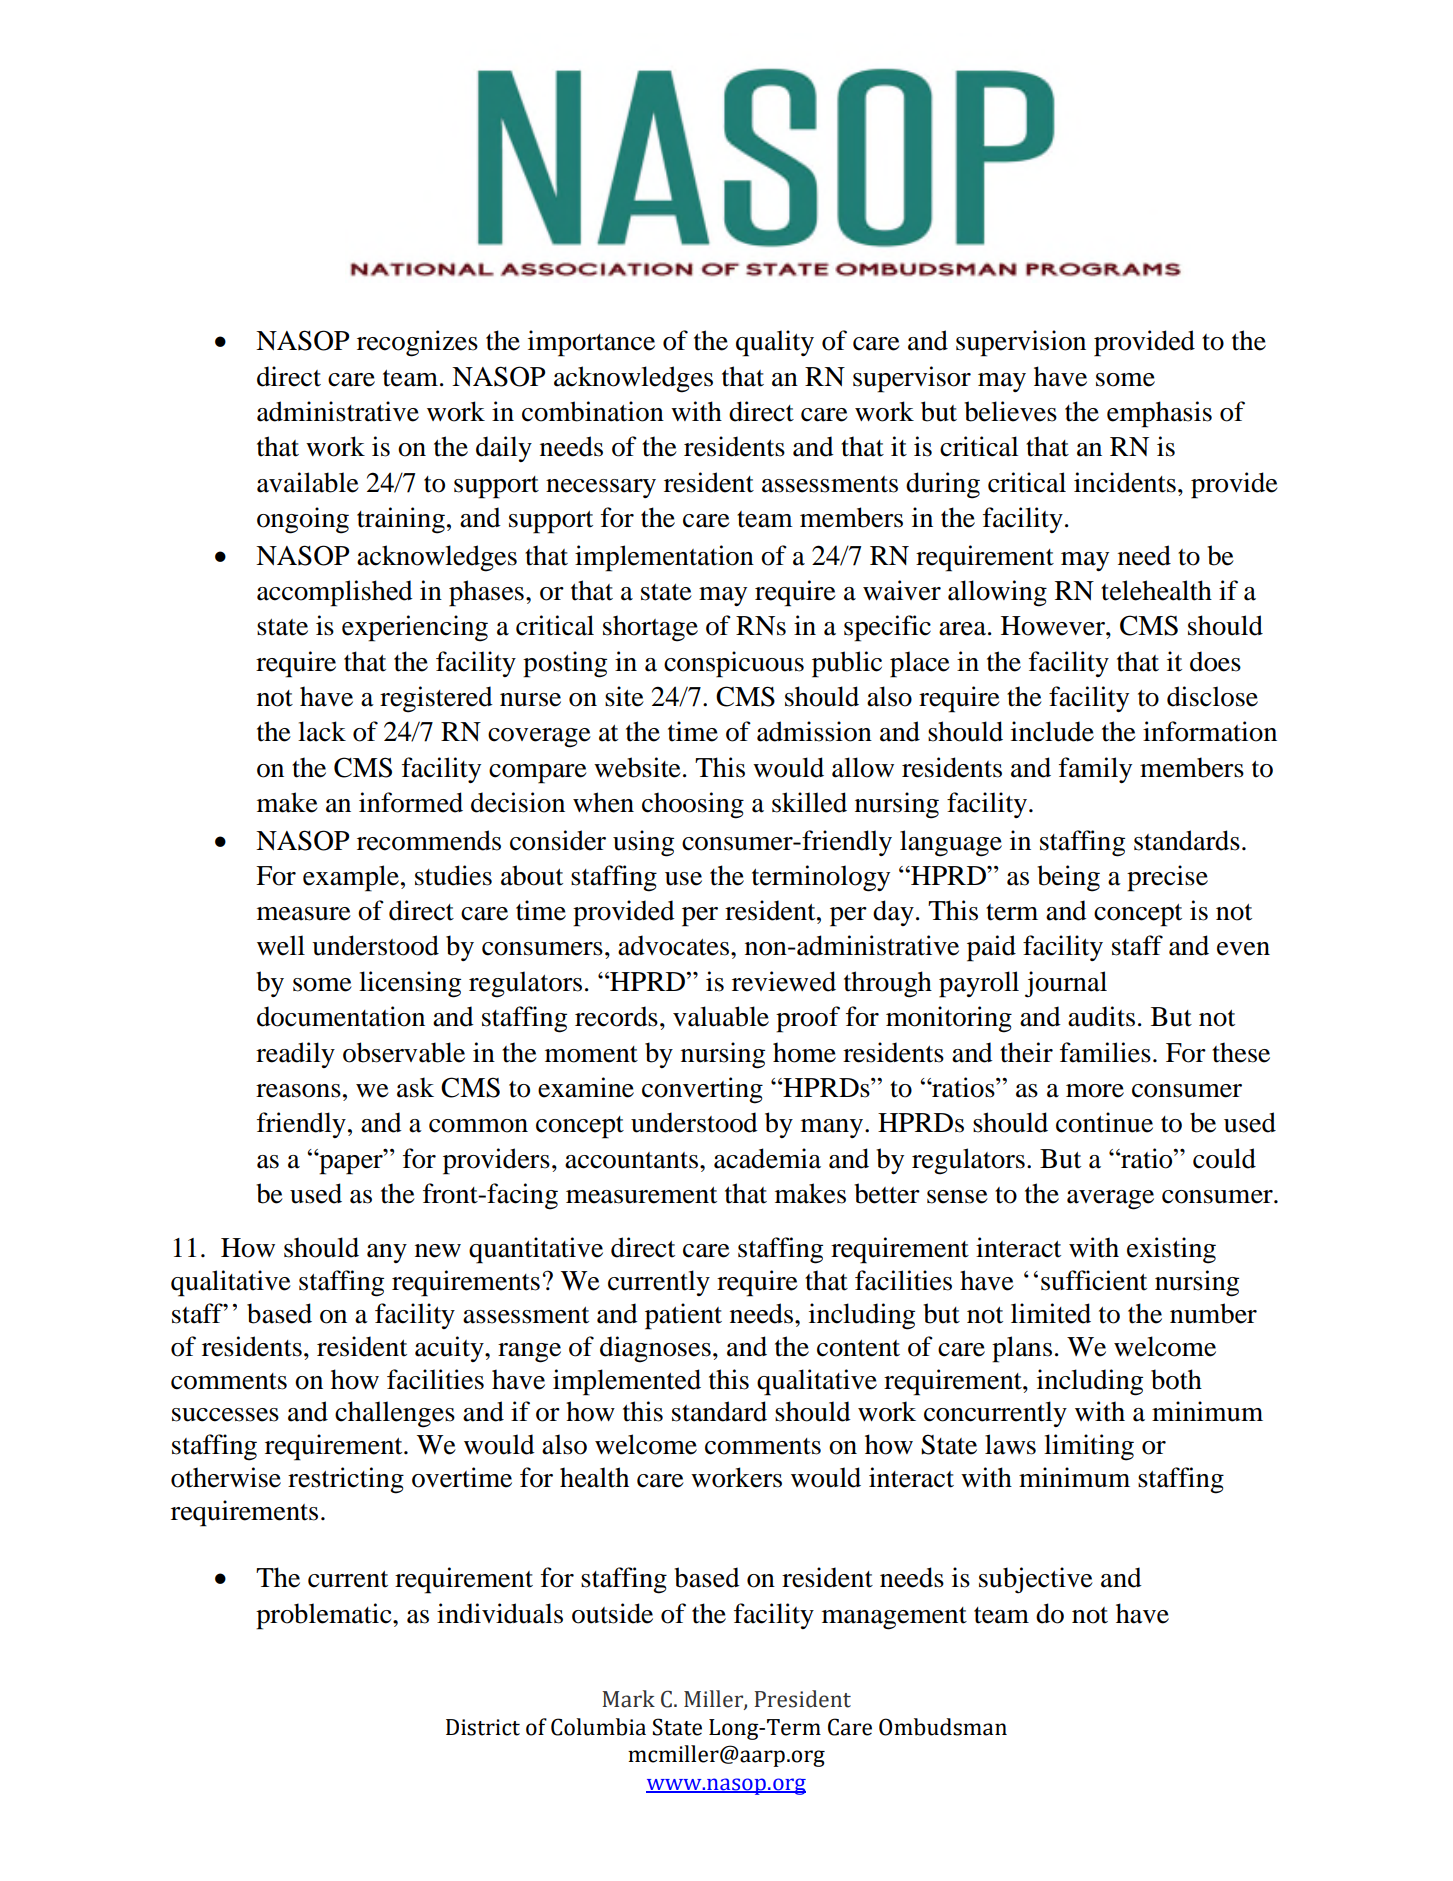  What do you see at coordinates (767, 1158) in the image?
I see `academia` at bounding box center [767, 1158].
